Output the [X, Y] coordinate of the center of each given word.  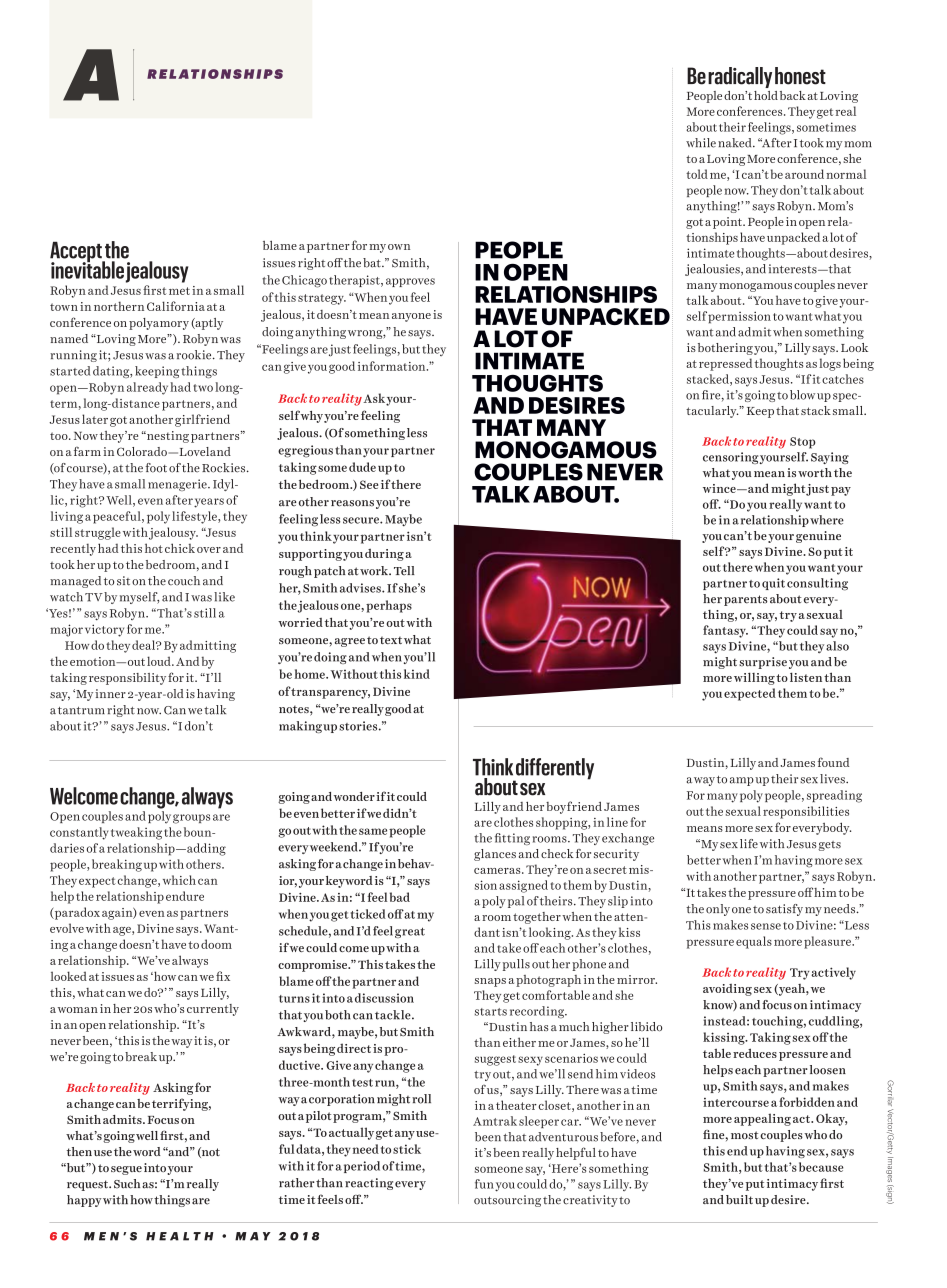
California [176, 306]
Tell [404, 571]
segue [126, 1170]
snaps [490, 982]
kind [417, 674]
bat [373, 263]
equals [754, 942]
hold [766, 95]
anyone [411, 317]
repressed [725, 364]
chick [180, 548]
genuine [818, 537]
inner [110, 693]
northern [119, 306]
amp [742, 781]
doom [216, 944]
